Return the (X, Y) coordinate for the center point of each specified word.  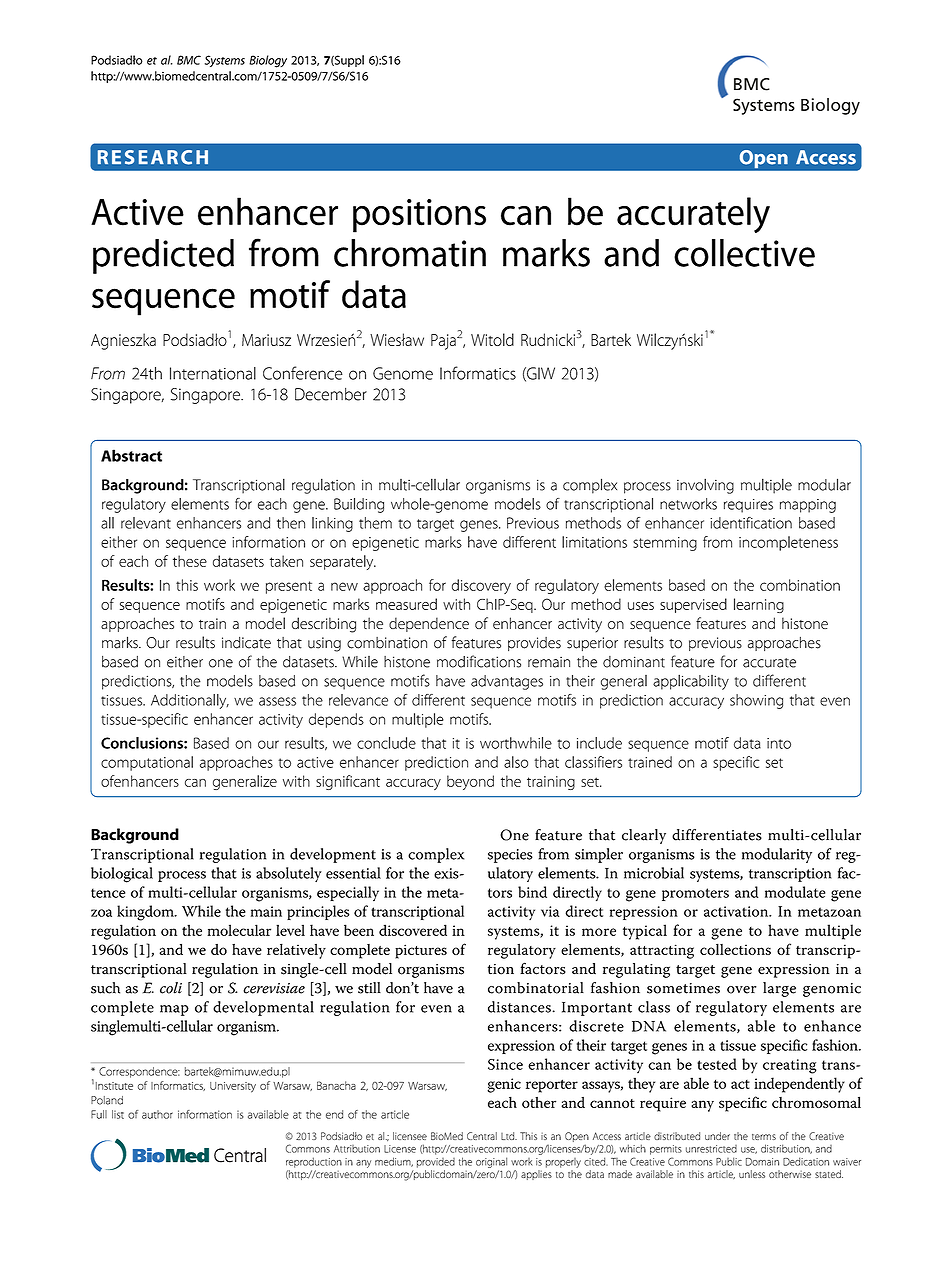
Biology (268, 61)
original (491, 1162)
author (157, 1114)
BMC (189, 60)
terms (764, 1137)
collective (744, 253)
